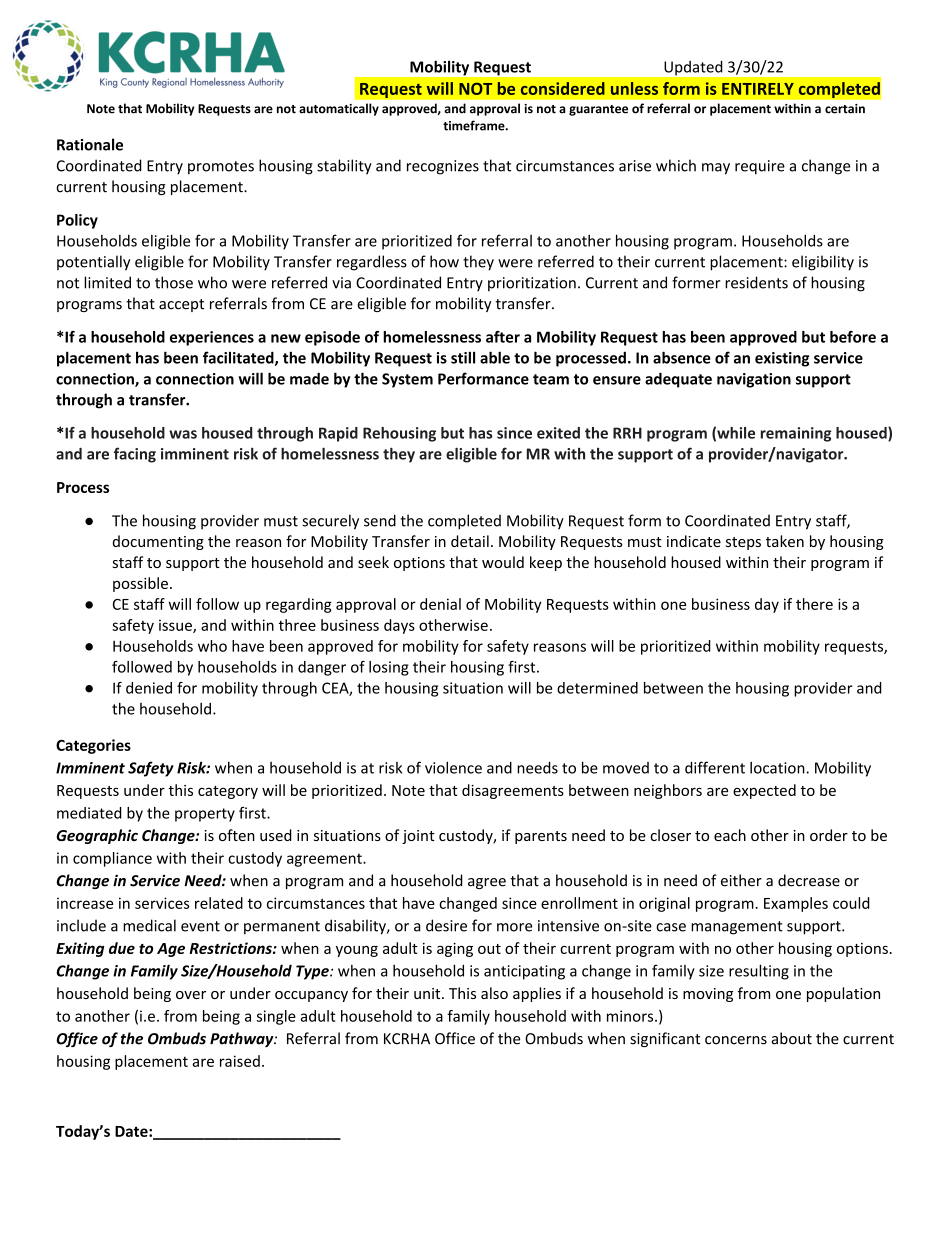 This screenshot has width=952, height=1233. I want to click on location, so click(778, 767).
